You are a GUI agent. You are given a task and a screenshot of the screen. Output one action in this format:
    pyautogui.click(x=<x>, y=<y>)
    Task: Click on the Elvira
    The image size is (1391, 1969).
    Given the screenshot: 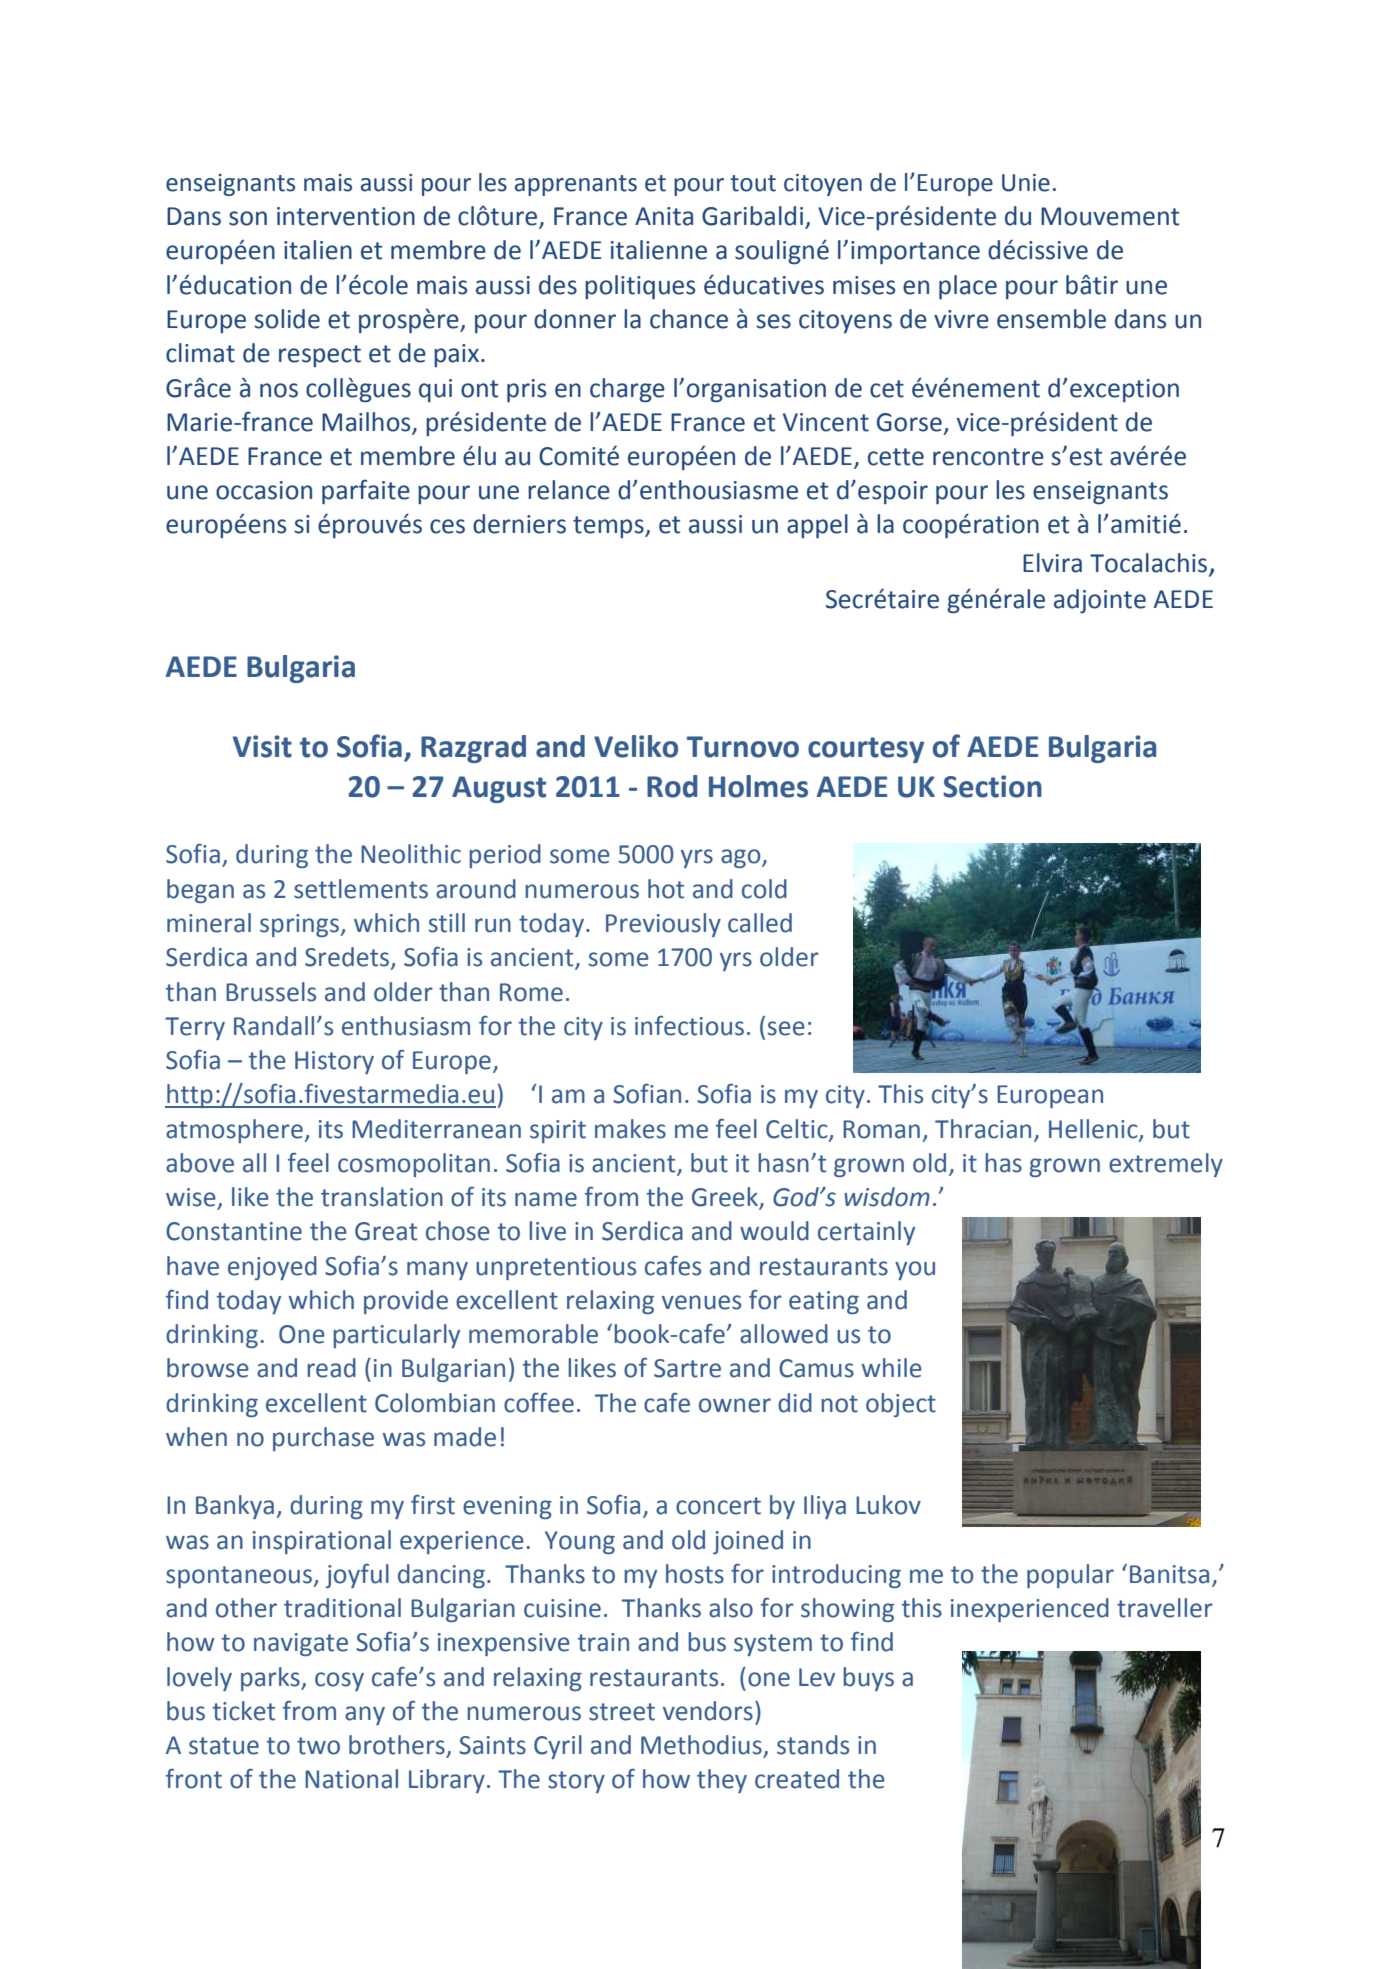 What is the action you would take?
    pyautogui.click(x=1052, y=563)
